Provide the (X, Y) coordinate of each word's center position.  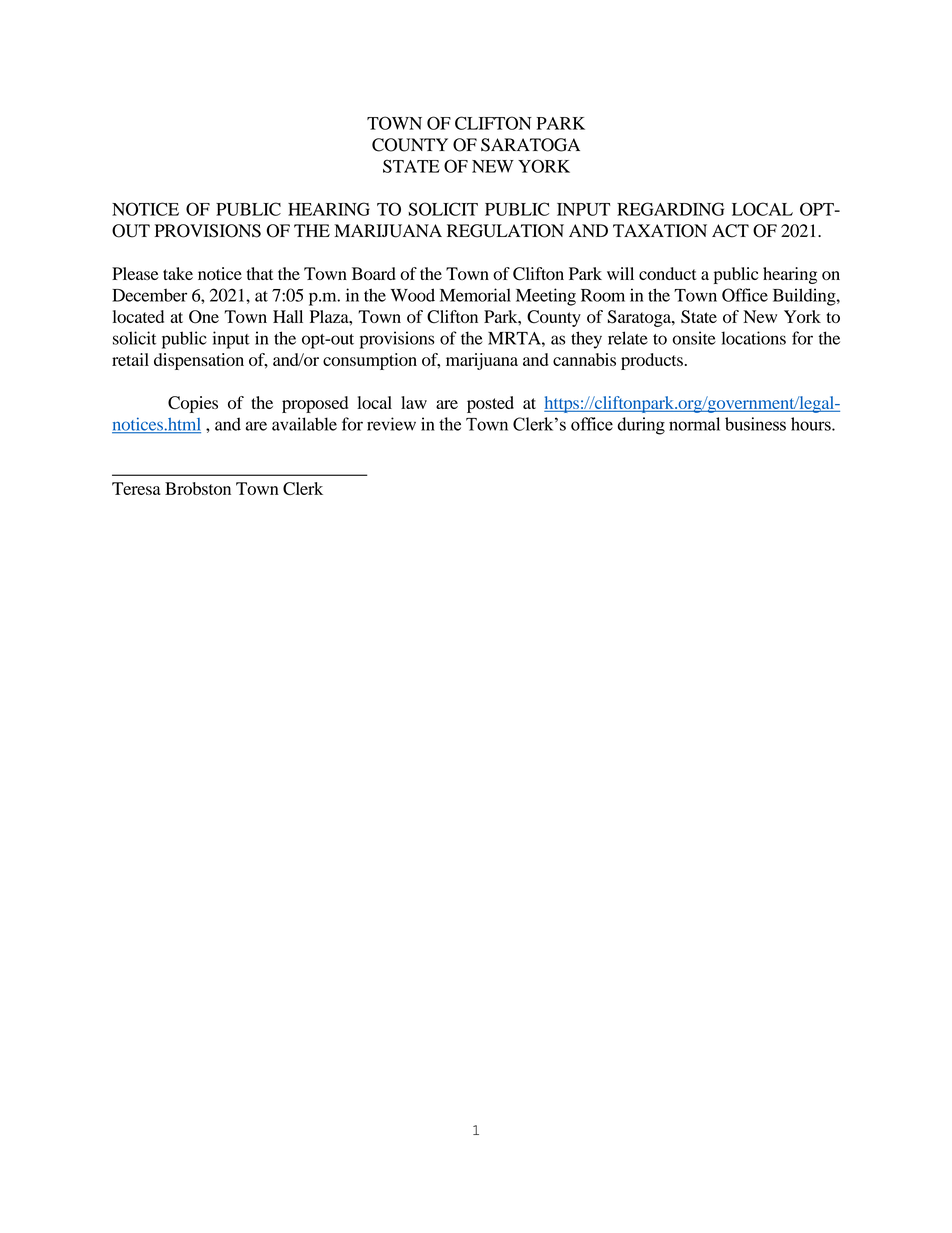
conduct (668, 273)
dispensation (199, 361)
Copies (193, 404)
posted (490, 404)
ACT (730, 231)
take (178, 273)
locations (753, 338)
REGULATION (505, 231)
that (260, 273)
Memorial (475, 295)
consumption (370, 361)
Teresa (136, 488)
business (755, 424)
